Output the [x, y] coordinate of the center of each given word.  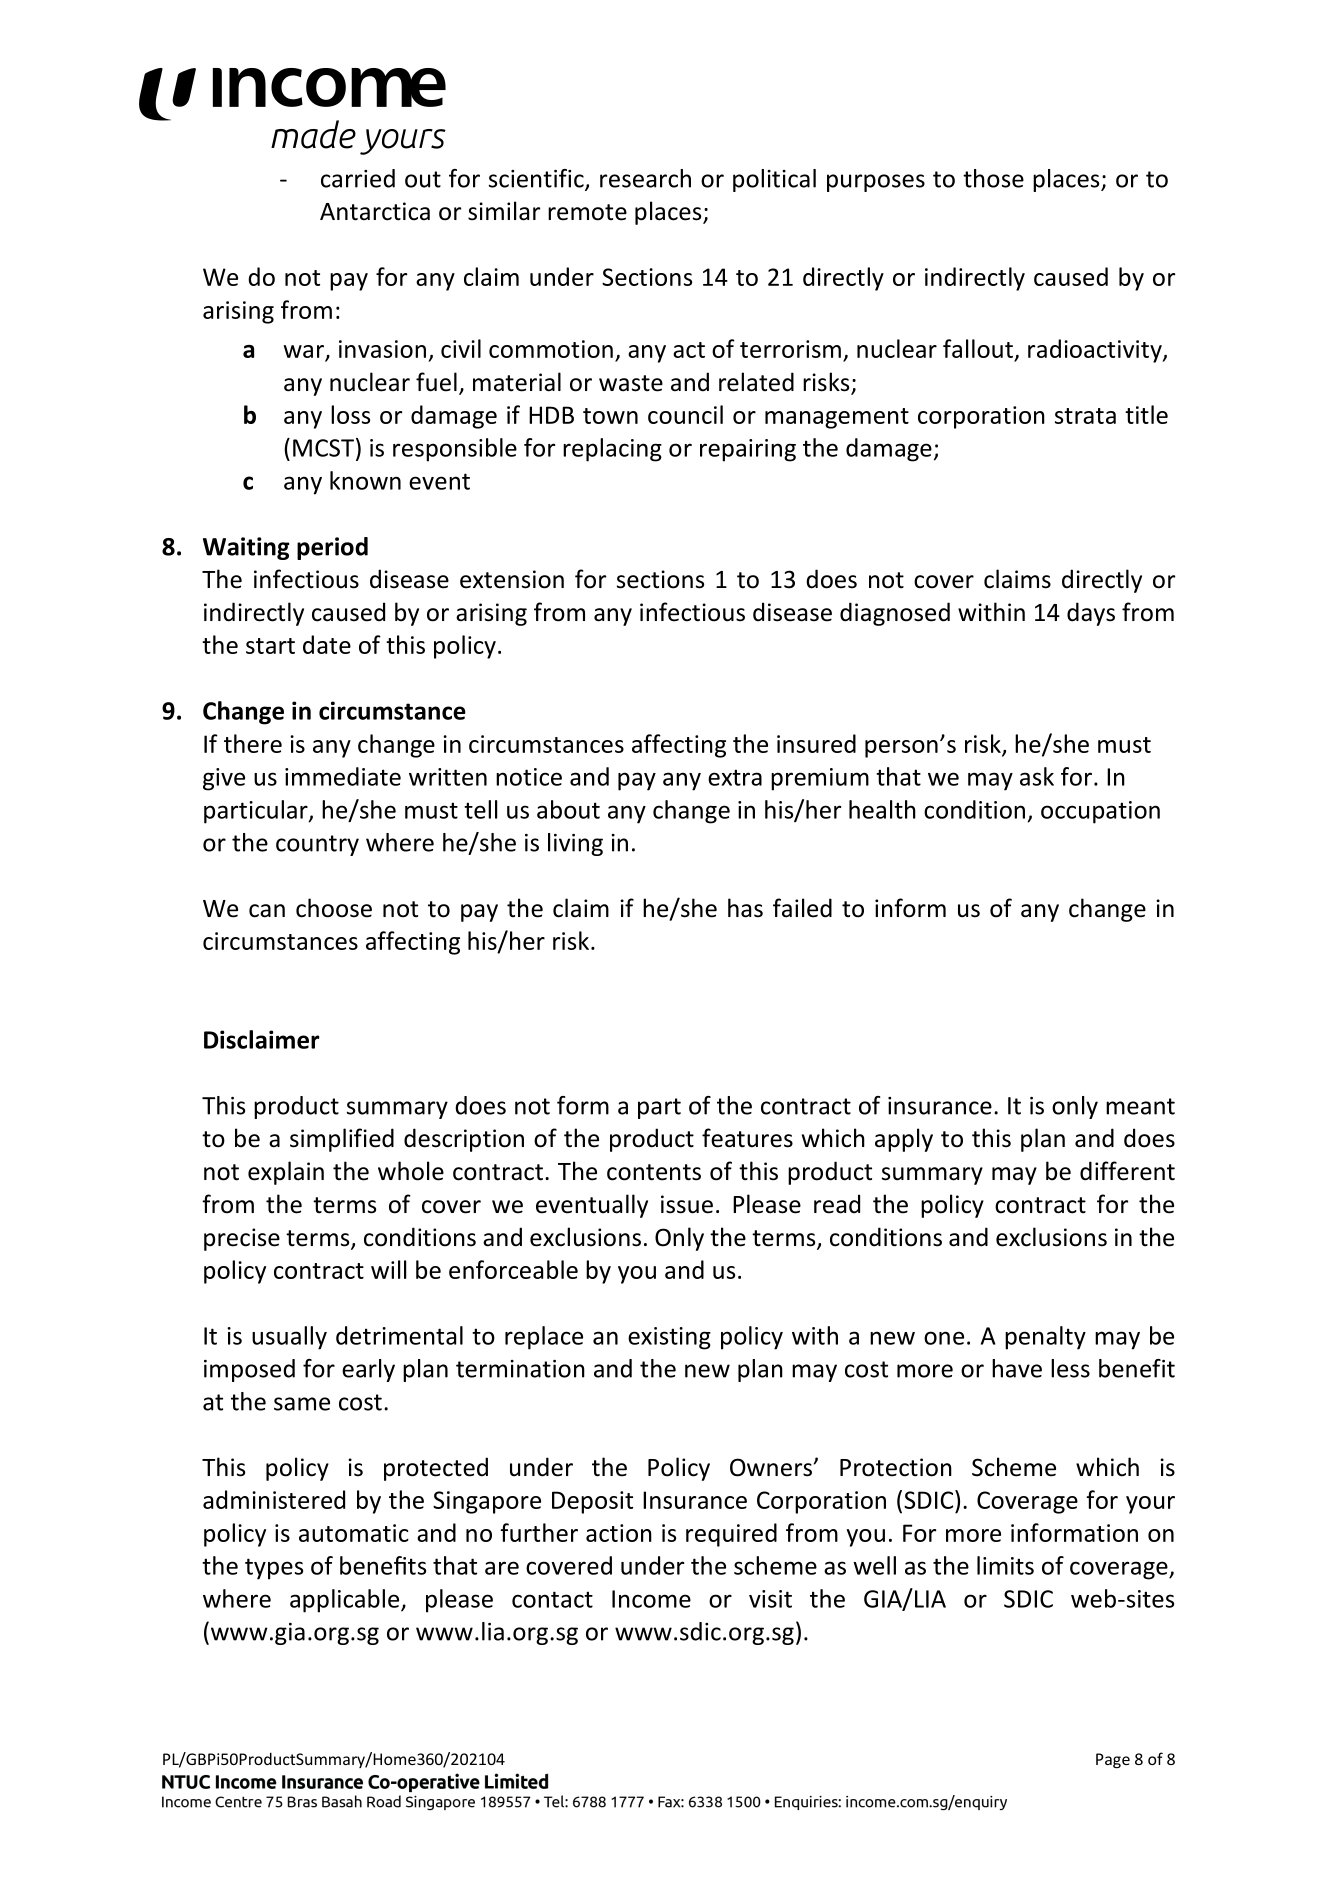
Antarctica [375, 211]
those [993, 178]
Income [651, 1599]
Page [1113, 1761]
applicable [346, 1601]
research [645, 178]
